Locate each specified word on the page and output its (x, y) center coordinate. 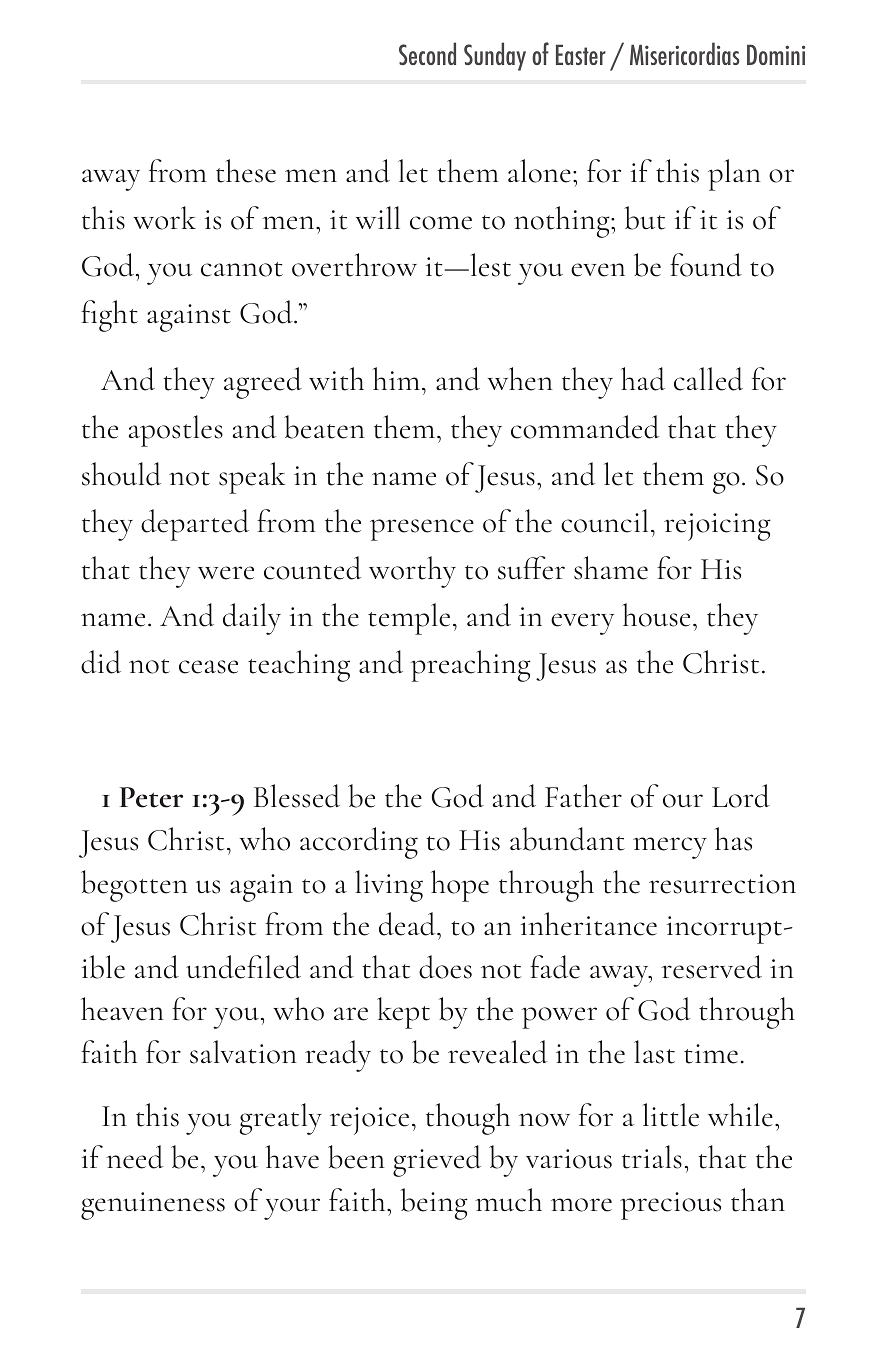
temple (409, 619)
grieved (437, 1161)
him (396, 378)
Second (427, 53)
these (246, 171)
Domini (776, 54)
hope (460, 886)
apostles (176, 431)
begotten (134, 886)
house (656, 615)
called (708, 379)
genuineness (153, 1206)
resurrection (722, 884)
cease (208, 667)
